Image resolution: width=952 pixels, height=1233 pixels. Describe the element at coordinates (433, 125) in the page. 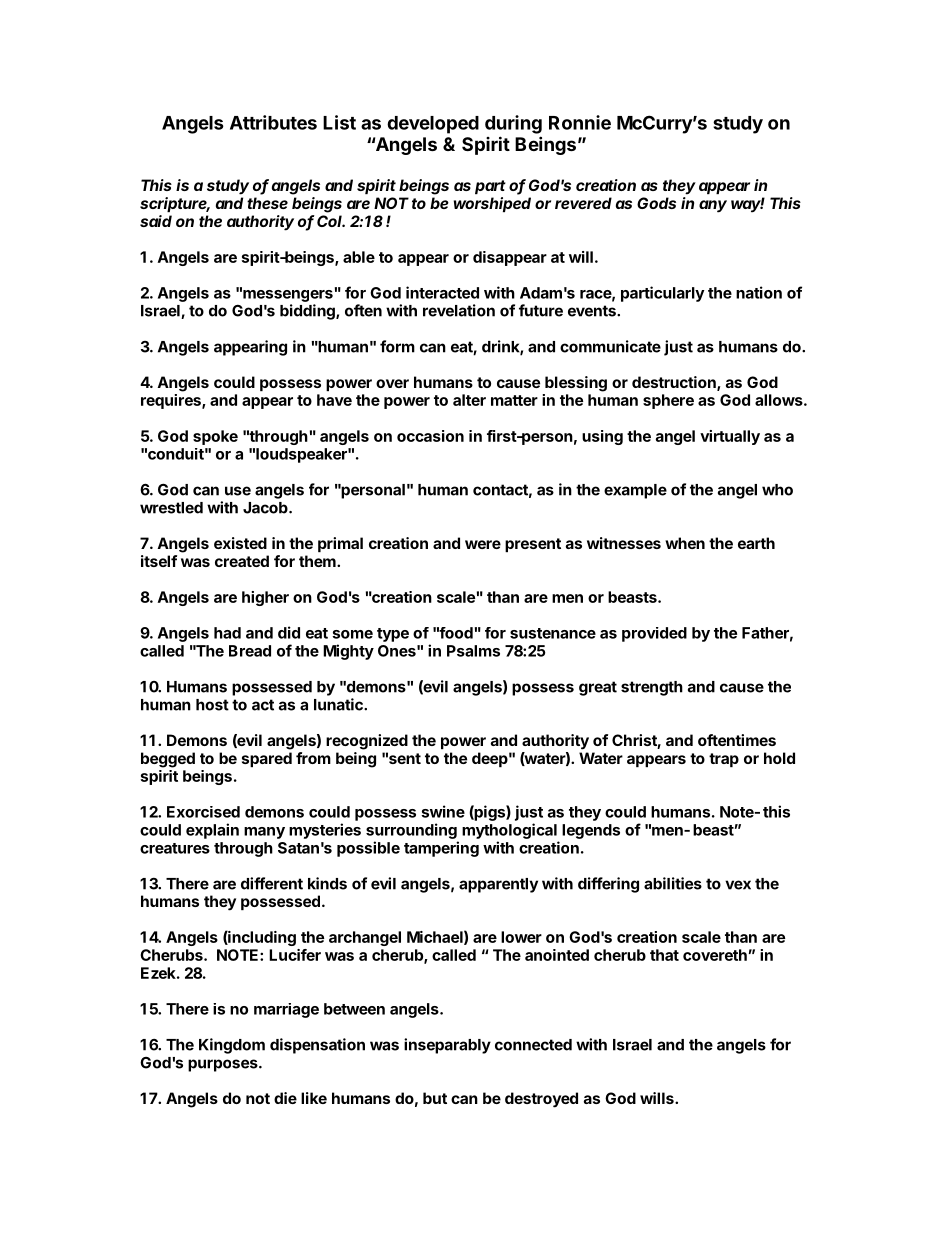

I see `developed` at that location.
